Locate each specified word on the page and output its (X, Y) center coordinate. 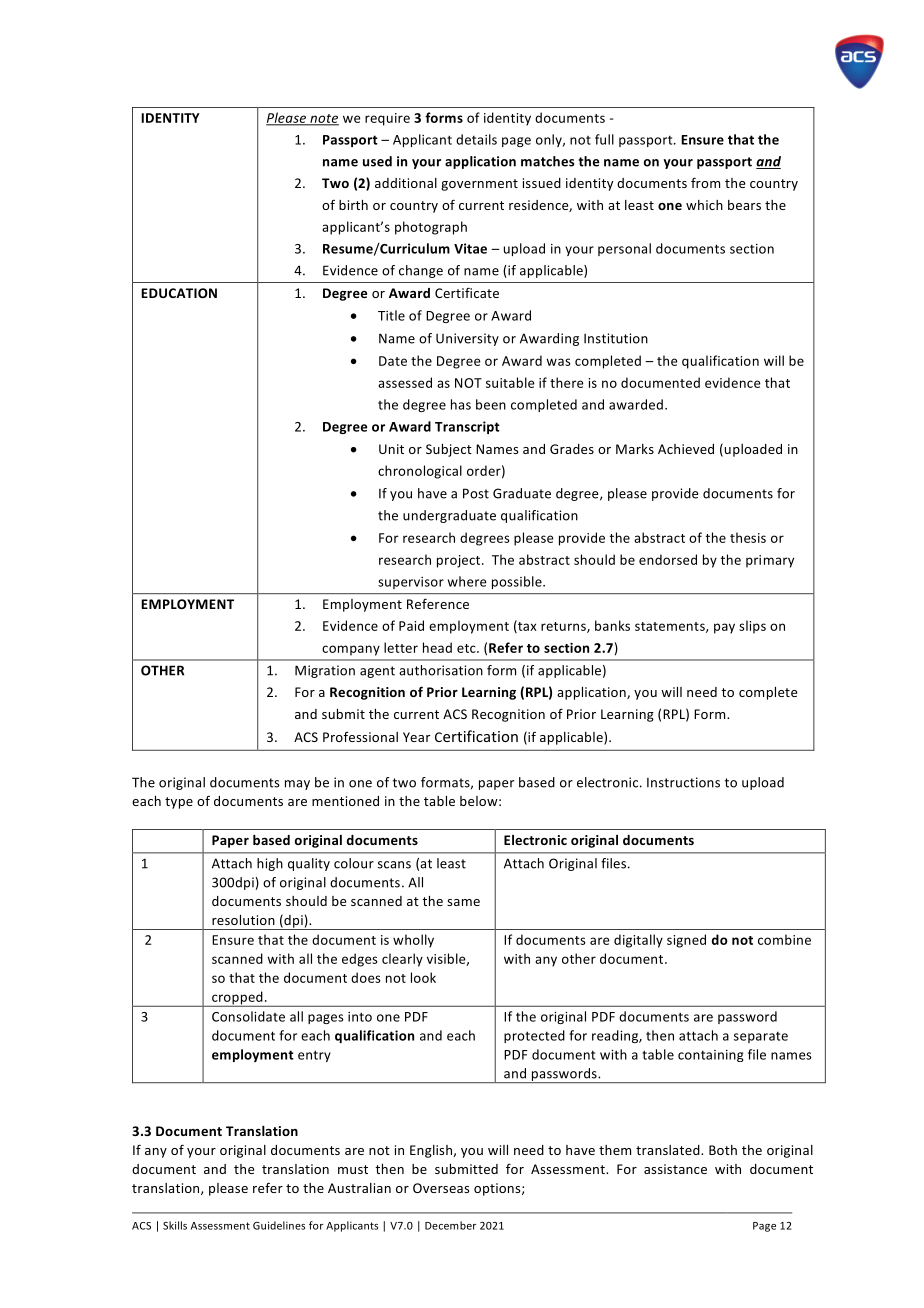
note (323, 119)
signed (686, 941)
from (705, 182)
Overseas (441, 1188)
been (491, 404)
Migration (325, 671)
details (476, 139)
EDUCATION (179, 293)
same (463, 902)
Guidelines (279, 1225)
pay (724, 628)
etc (467, 648)
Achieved (686, 449)
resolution (243, 920)
